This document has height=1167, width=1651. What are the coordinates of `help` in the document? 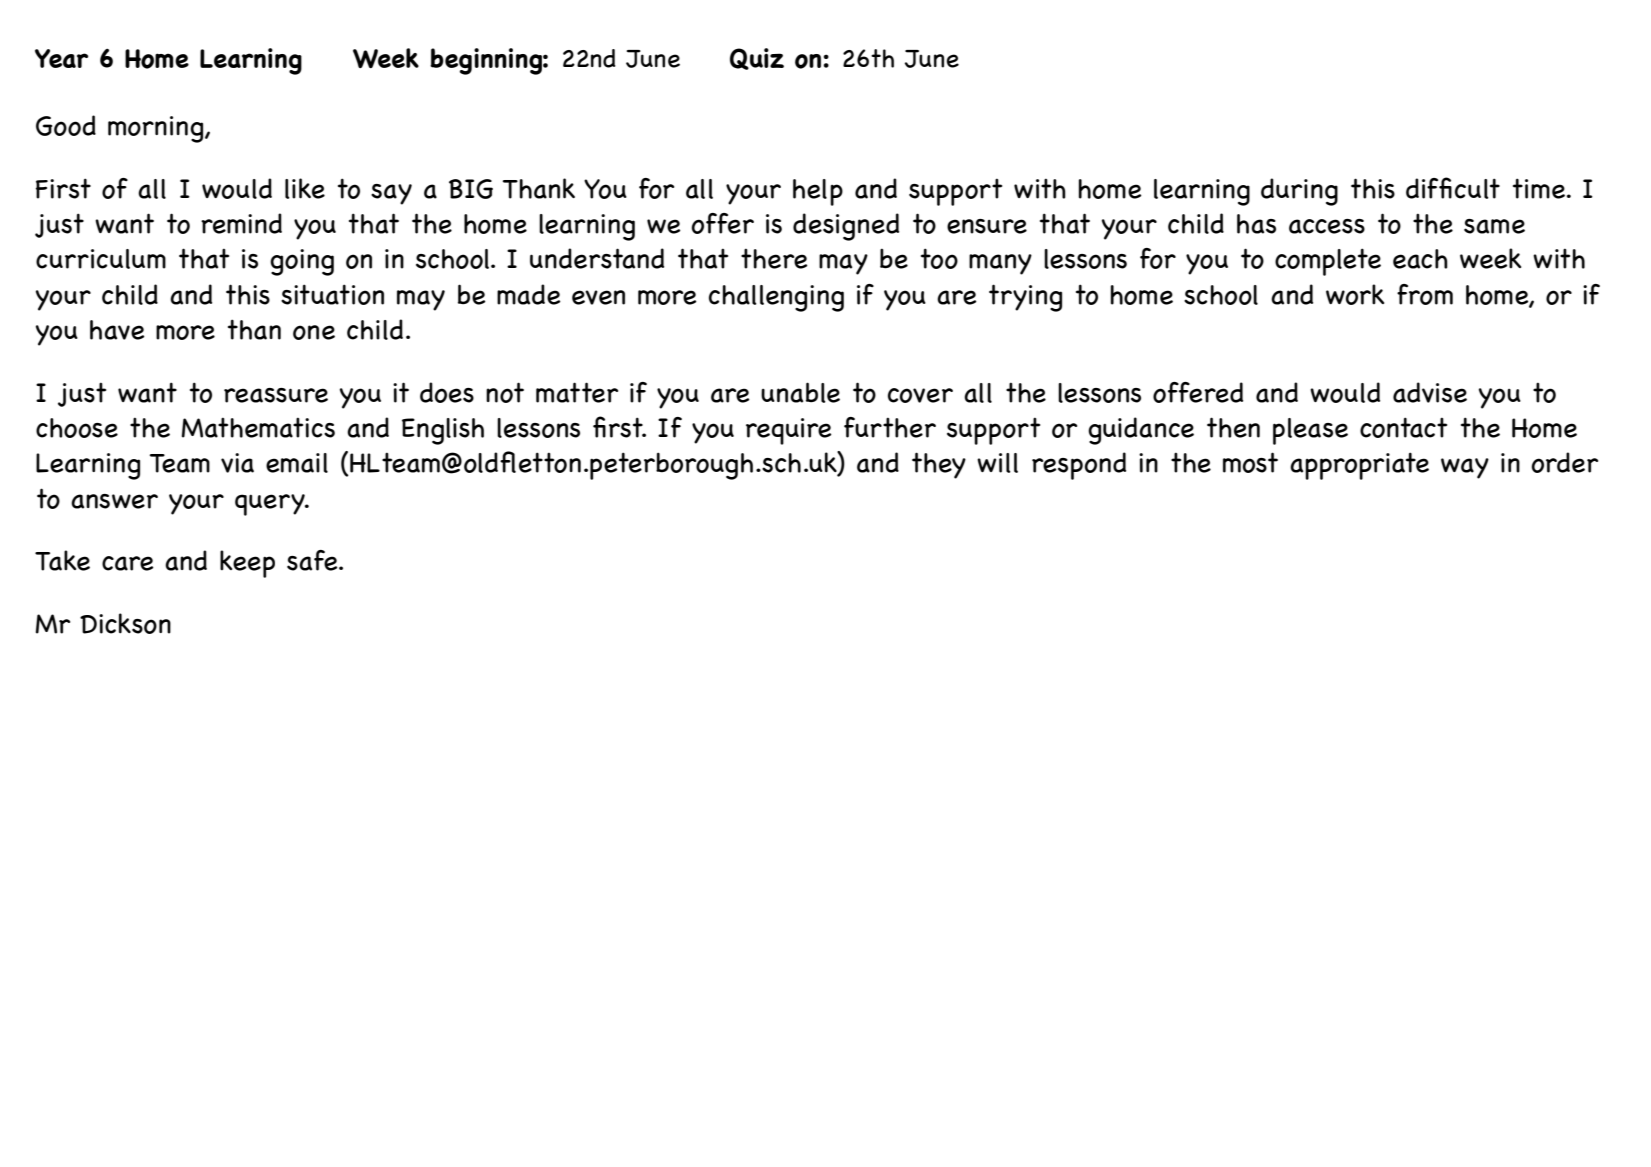 It's located at (818, 192).
